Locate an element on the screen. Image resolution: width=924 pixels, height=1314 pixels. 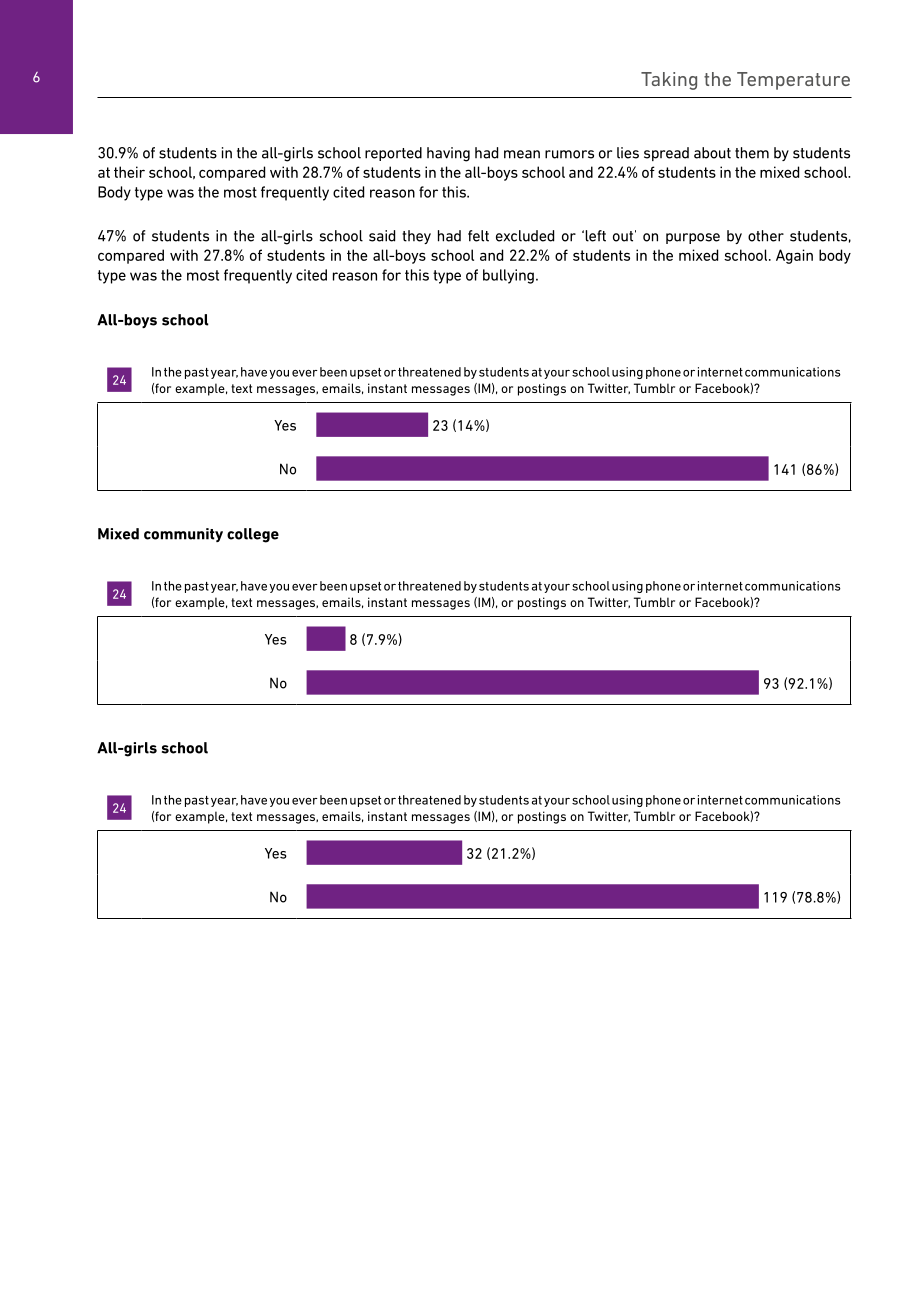
their is located at coordinates (129, 172).
